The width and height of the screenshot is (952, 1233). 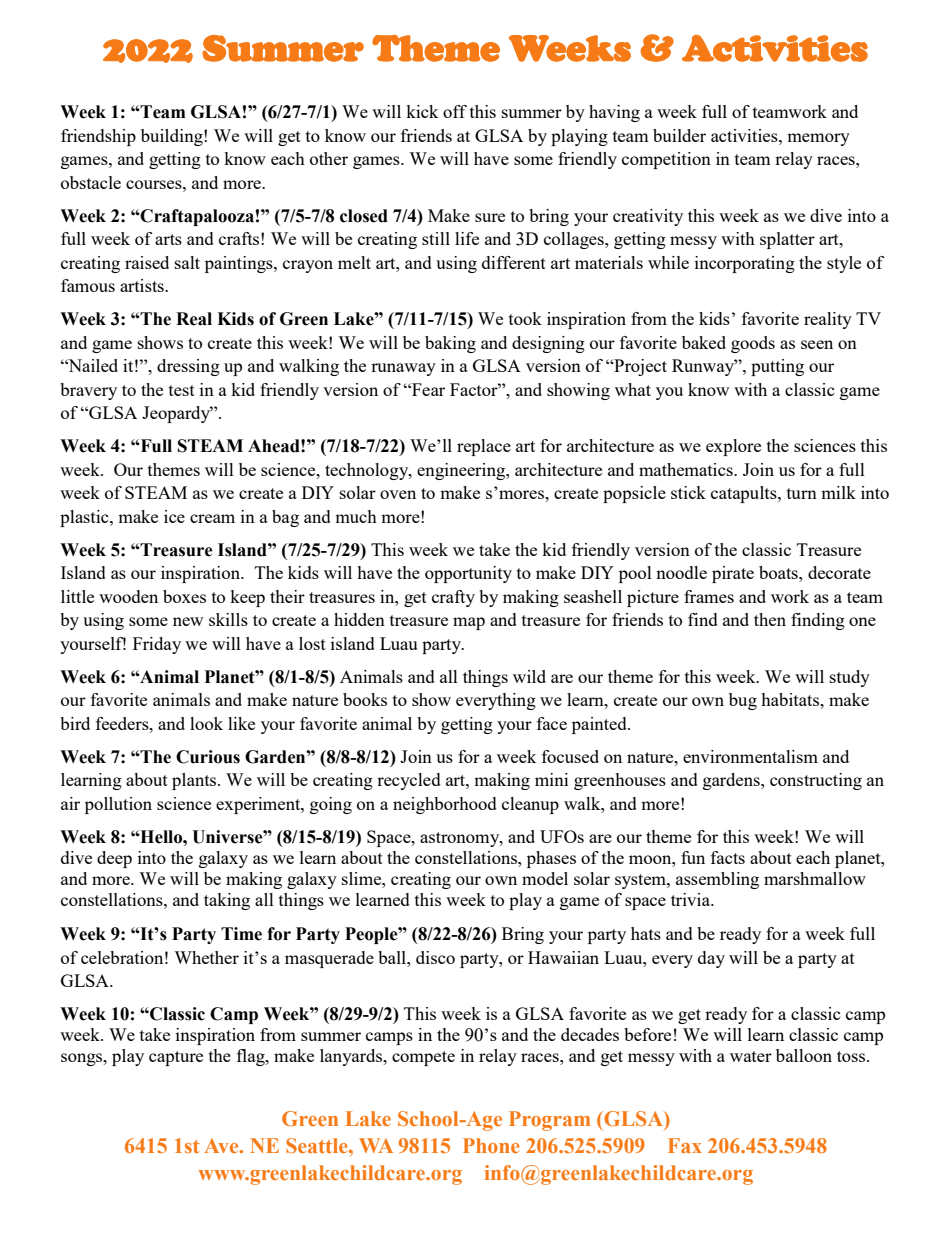 I want to click on explore, so click(x=733, y=447).
